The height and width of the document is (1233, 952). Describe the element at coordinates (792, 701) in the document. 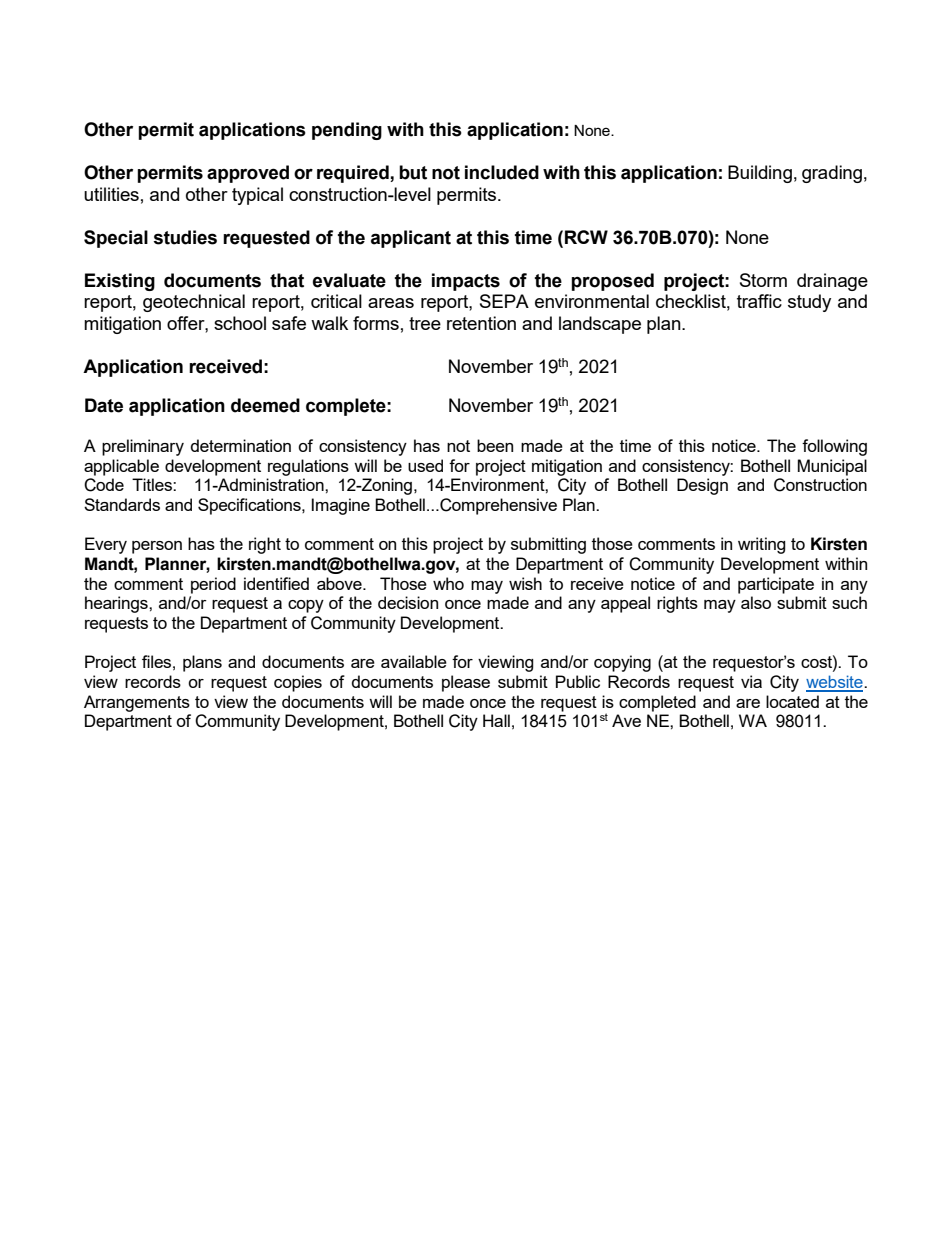

I see `located` at that location.
